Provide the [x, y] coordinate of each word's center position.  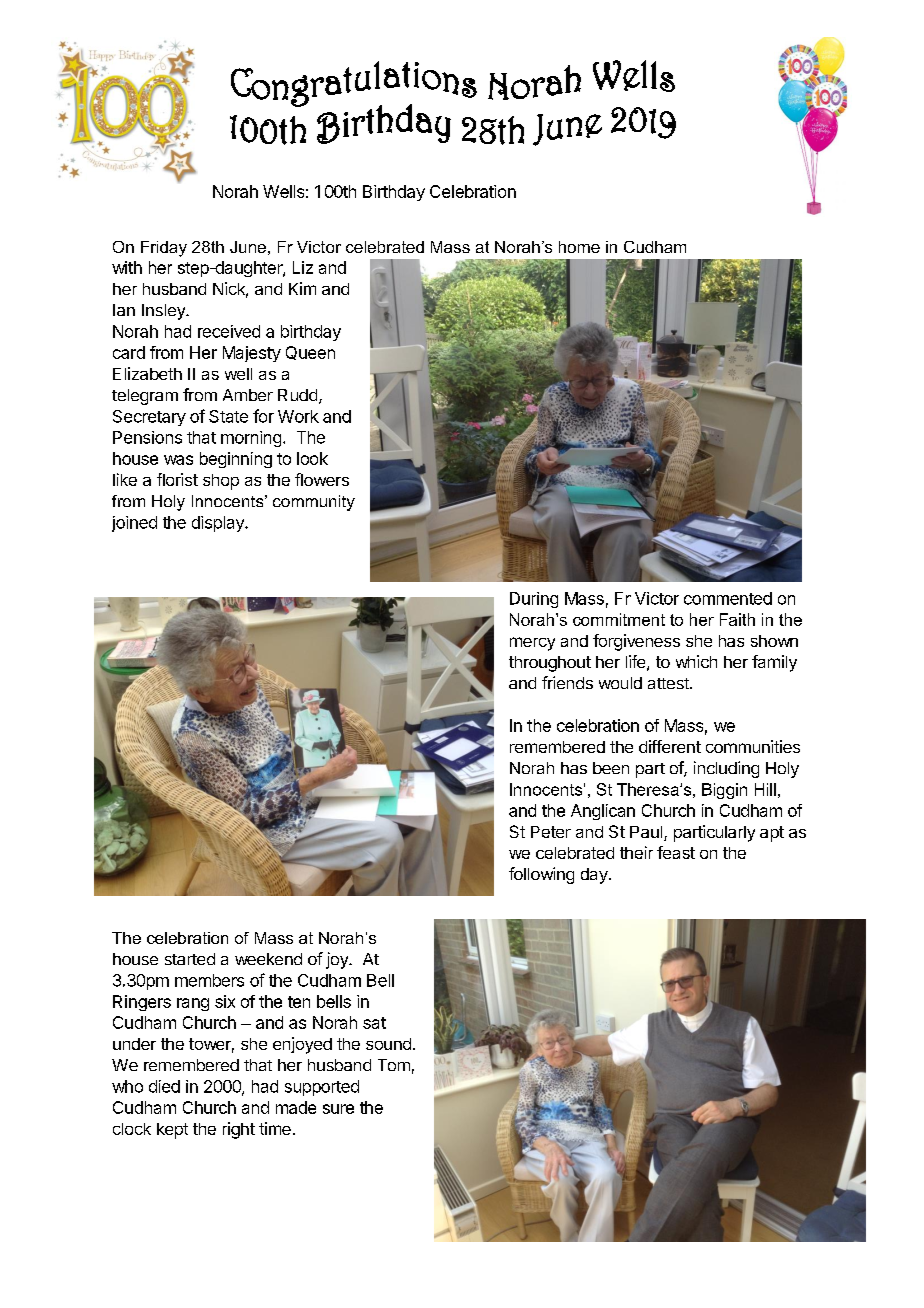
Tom [394, 1065]
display [219, 524]
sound [388, 1044]
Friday [164, 249]
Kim [302, 288]
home [579, 247]
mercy [532, 644]
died [164, 1086]
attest [669, 683]
